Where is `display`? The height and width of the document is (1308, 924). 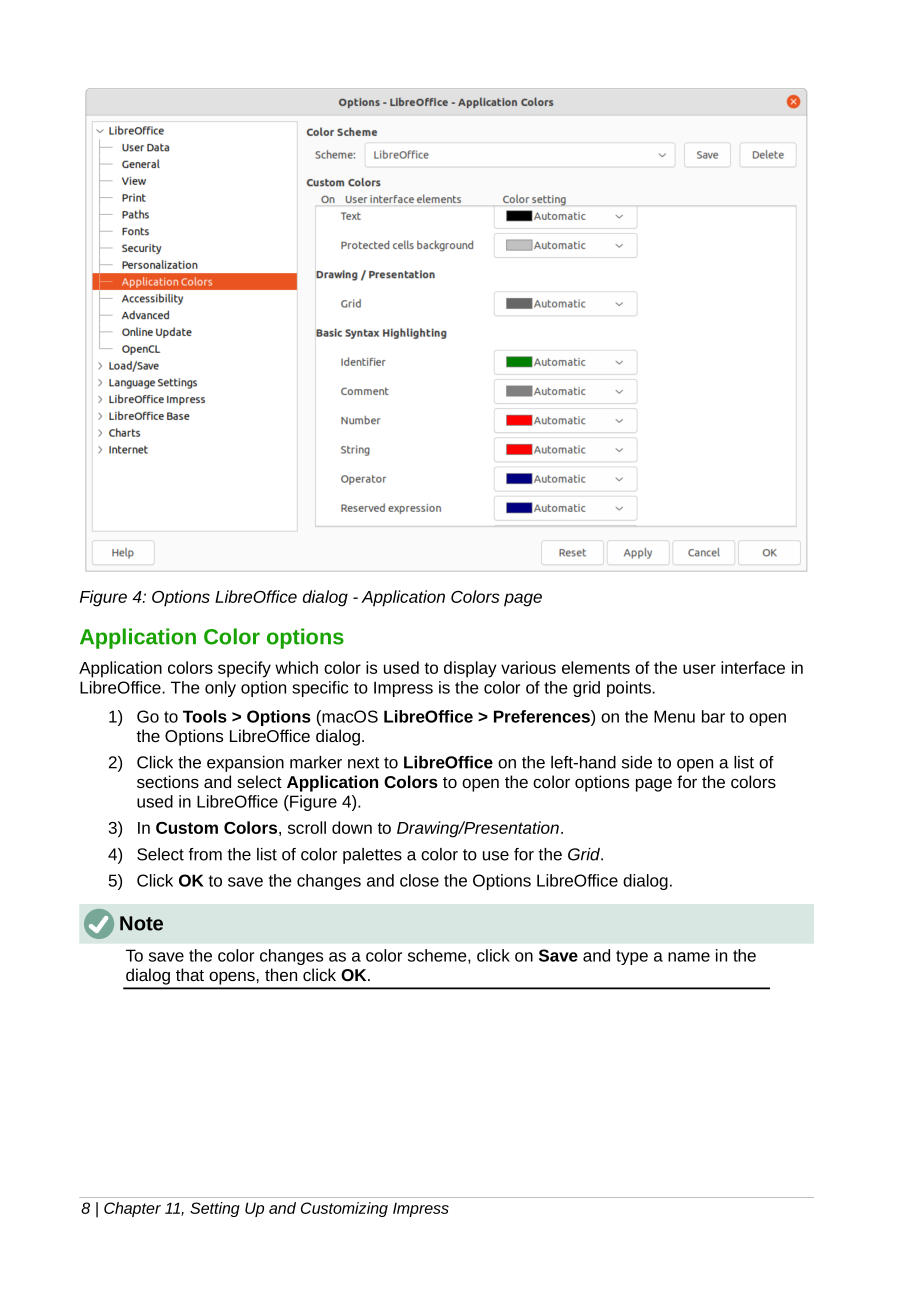
display is located at coordinates (470, 669).
